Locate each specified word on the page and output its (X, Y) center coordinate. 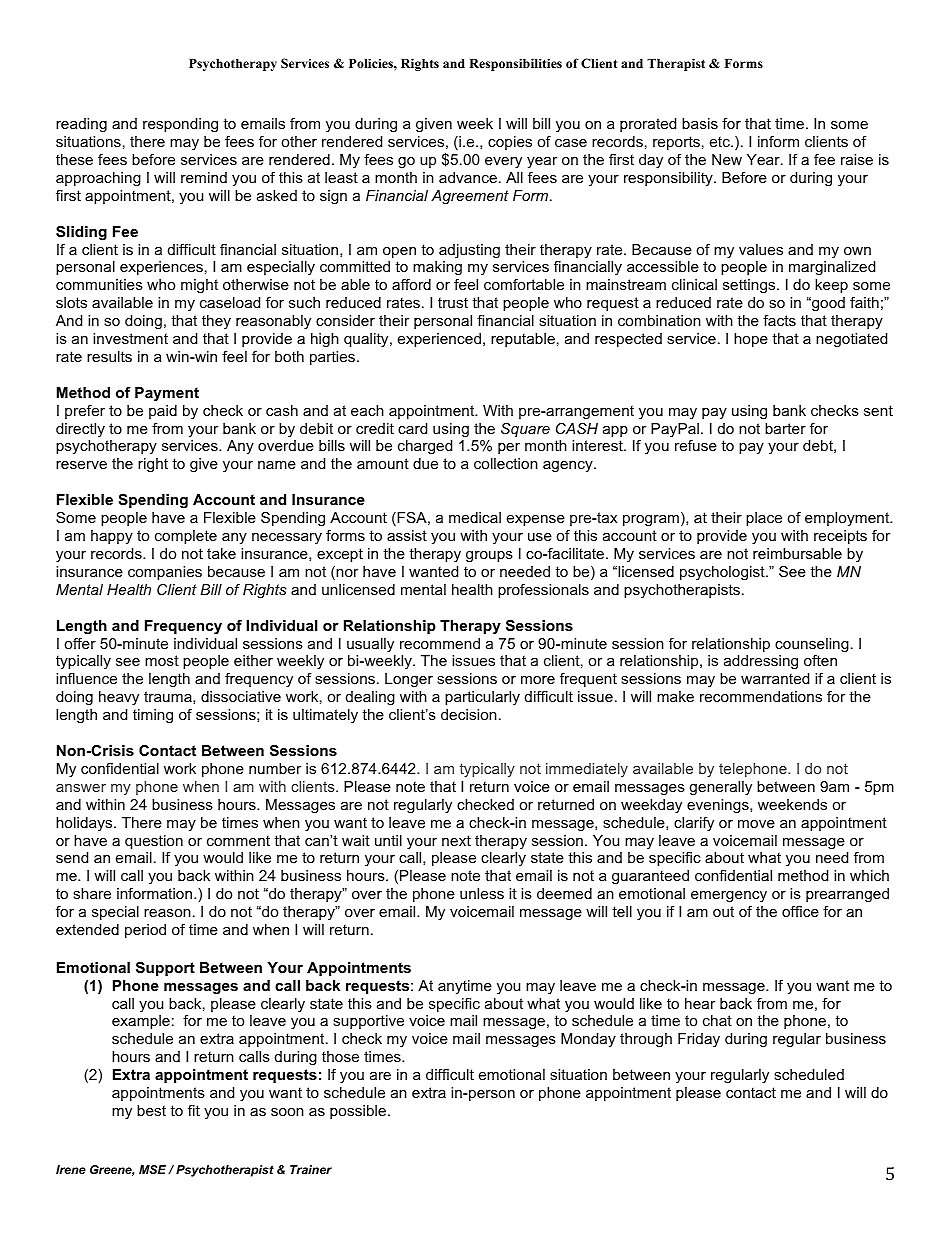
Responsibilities (515, 64)
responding (180, 125)
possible (359, 1112)
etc (721, 141)
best (151, 1110)
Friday (699, 1040)
